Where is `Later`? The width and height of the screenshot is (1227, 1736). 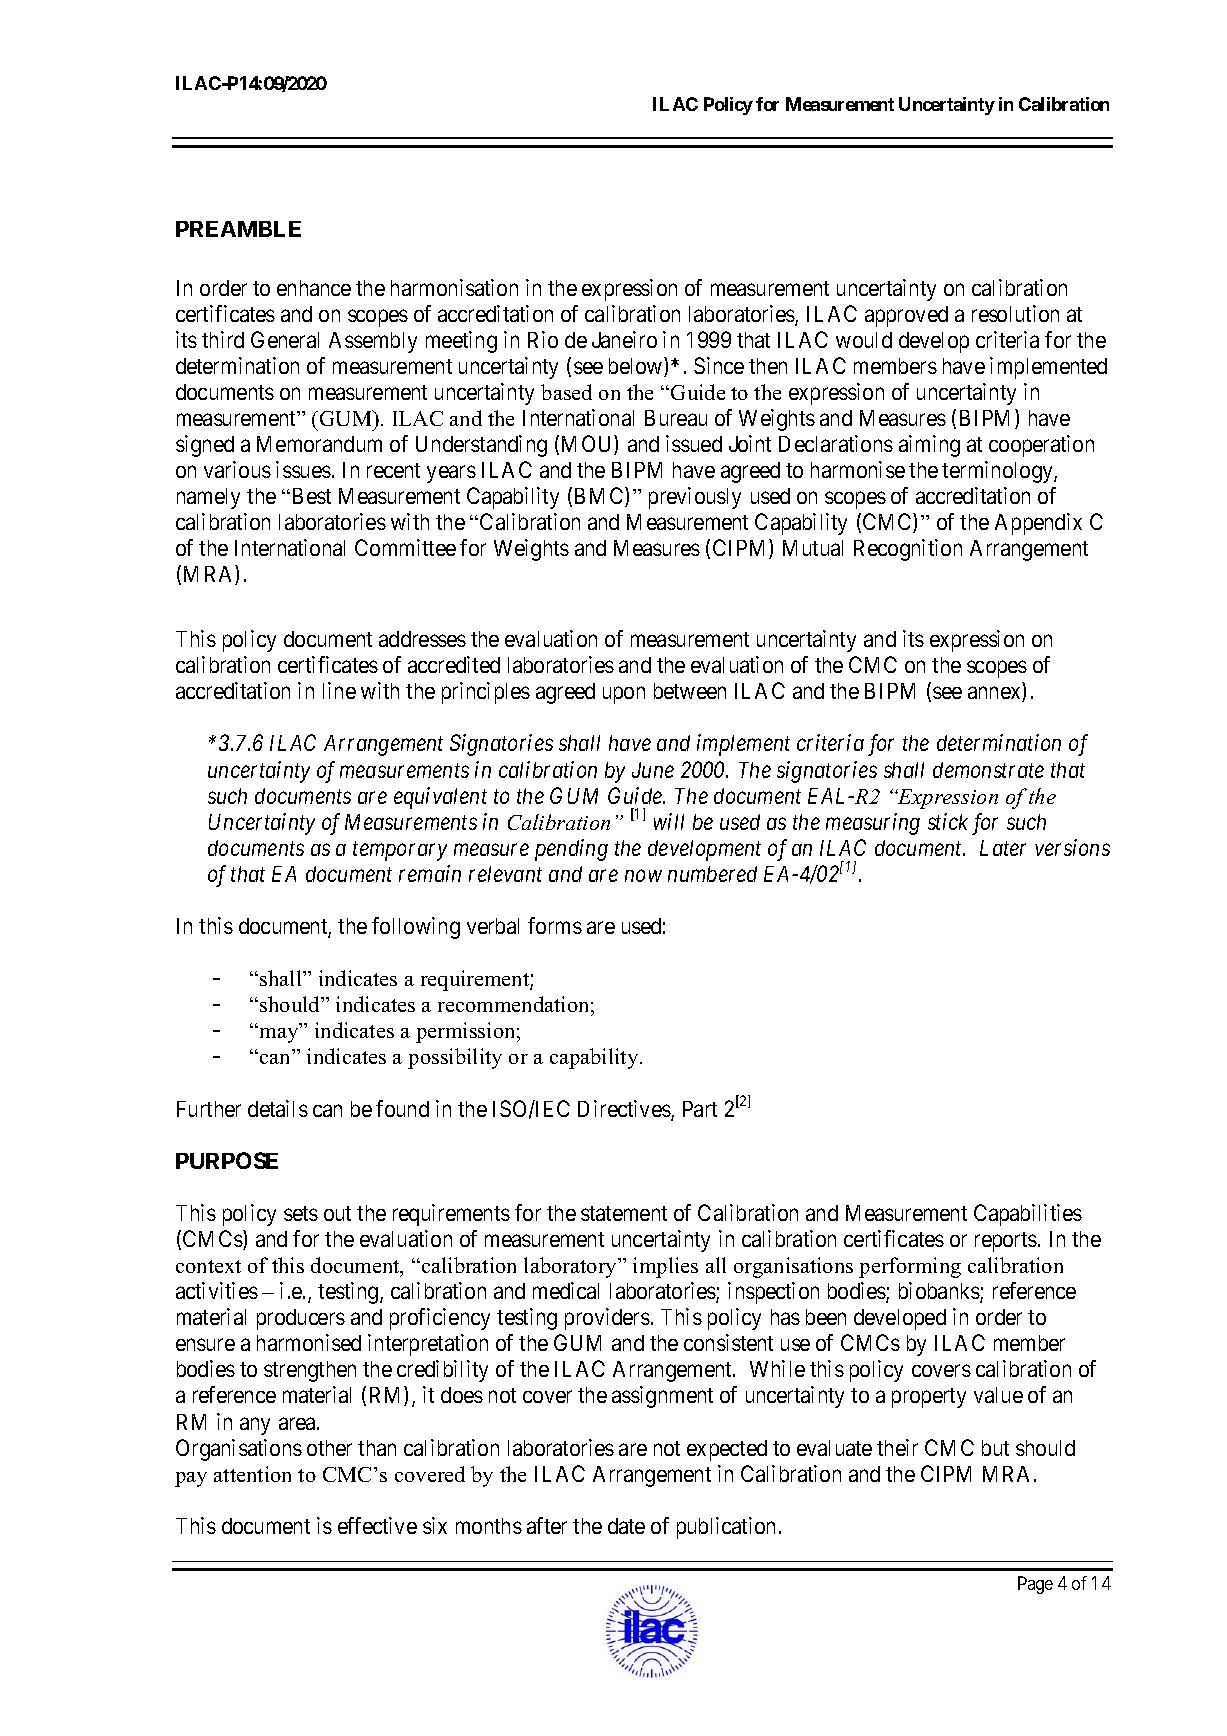
Later is located at coordinates (1003, 848).
